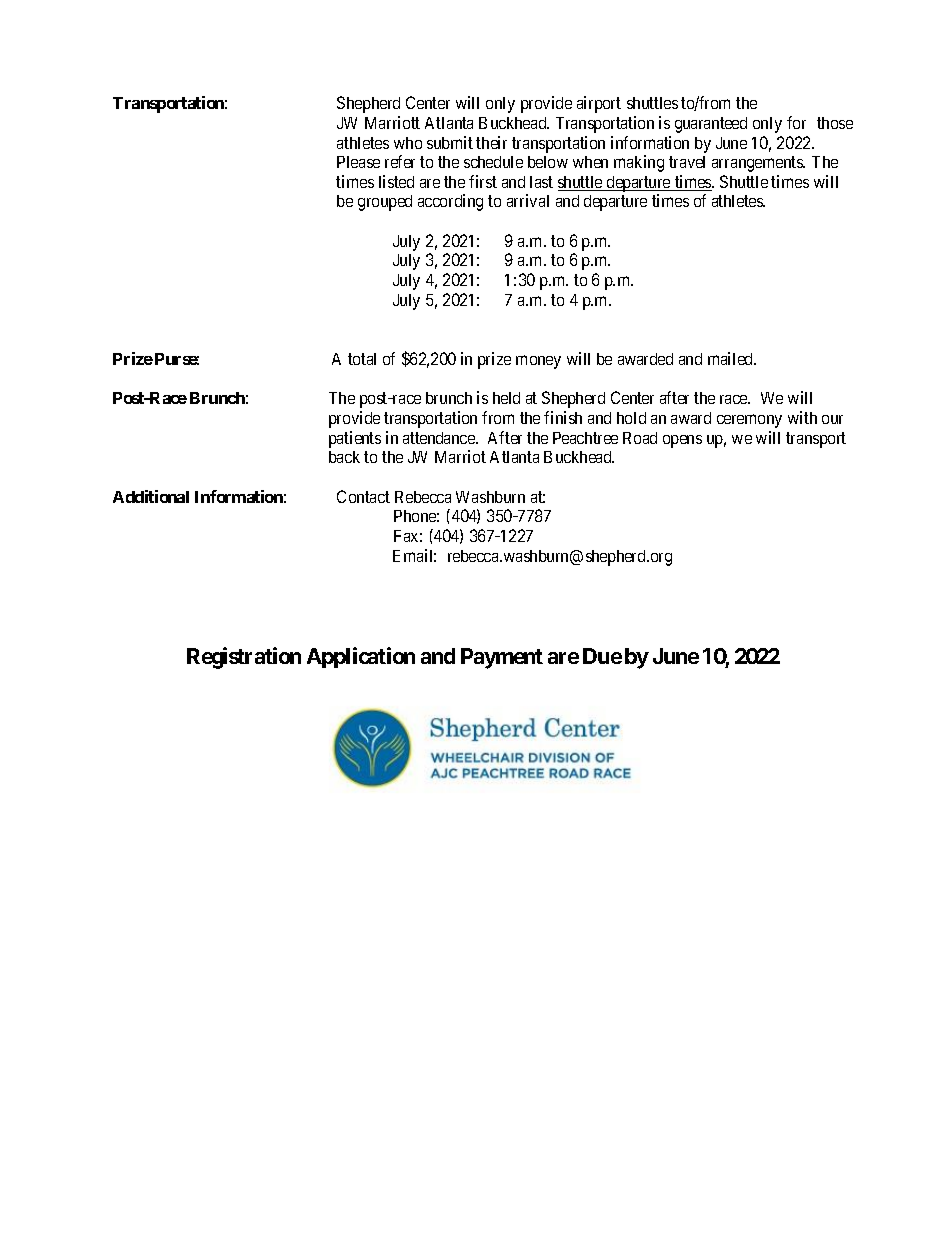 Image resolution: width=952 pixels, height=1233 pixels. Describe the element at coordinates (731, 358) in the document. I see `mailed` at that location.
